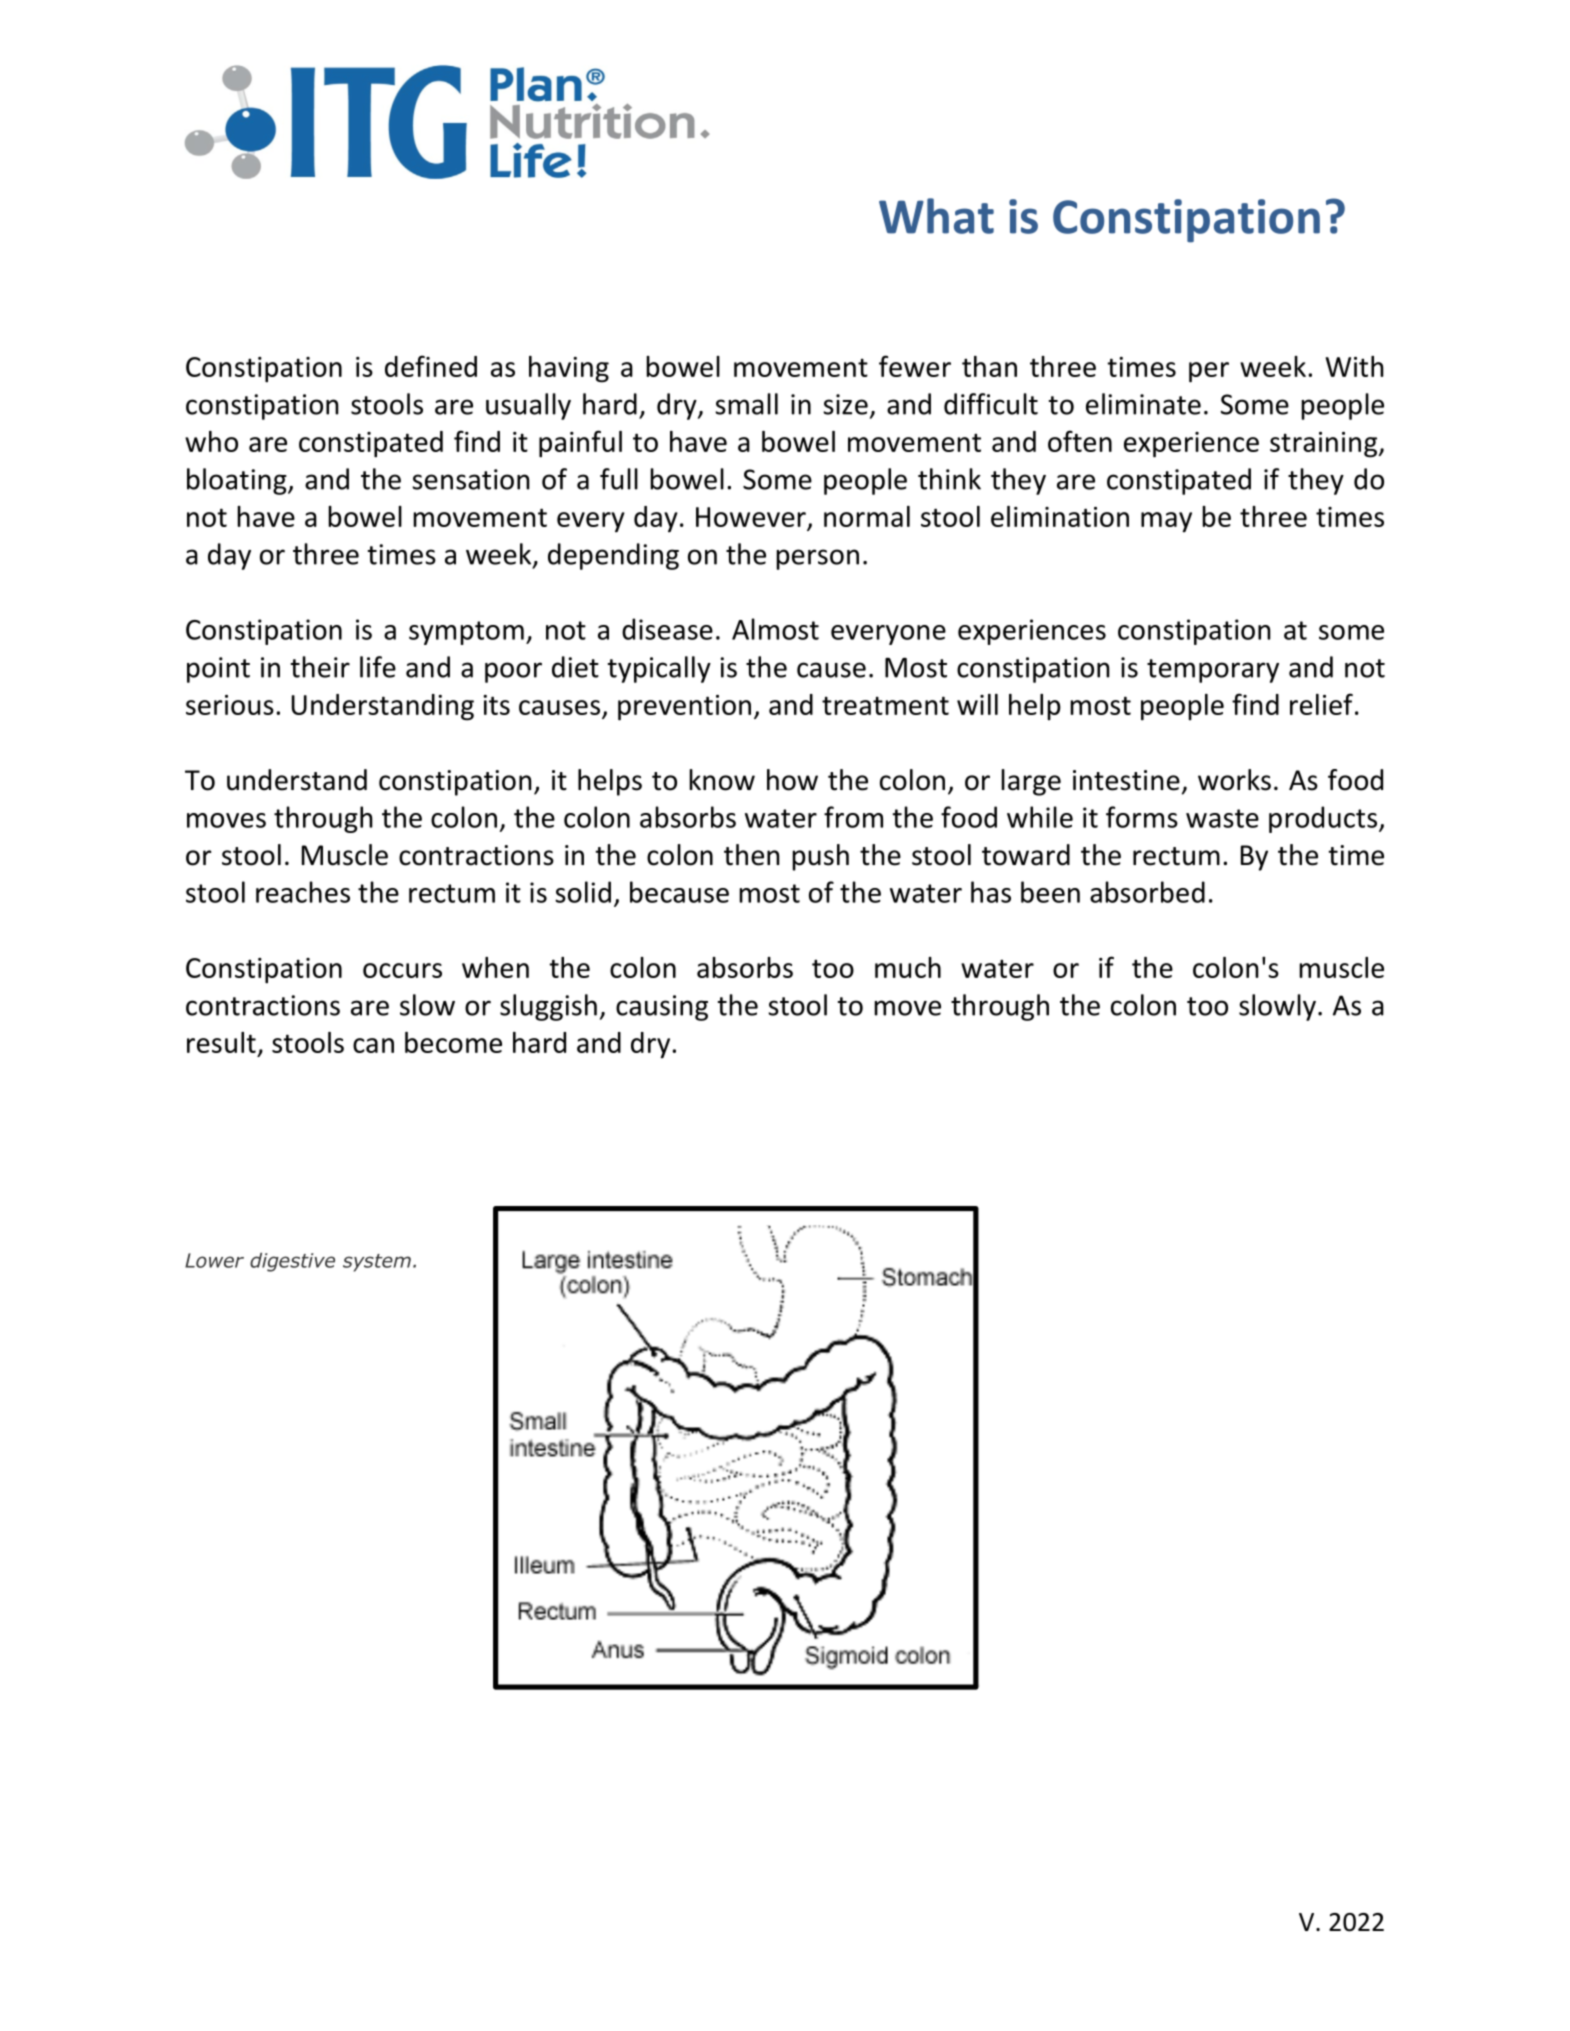 The image size is (1570, 2031). I want to click on defined, so click(431, 366).
